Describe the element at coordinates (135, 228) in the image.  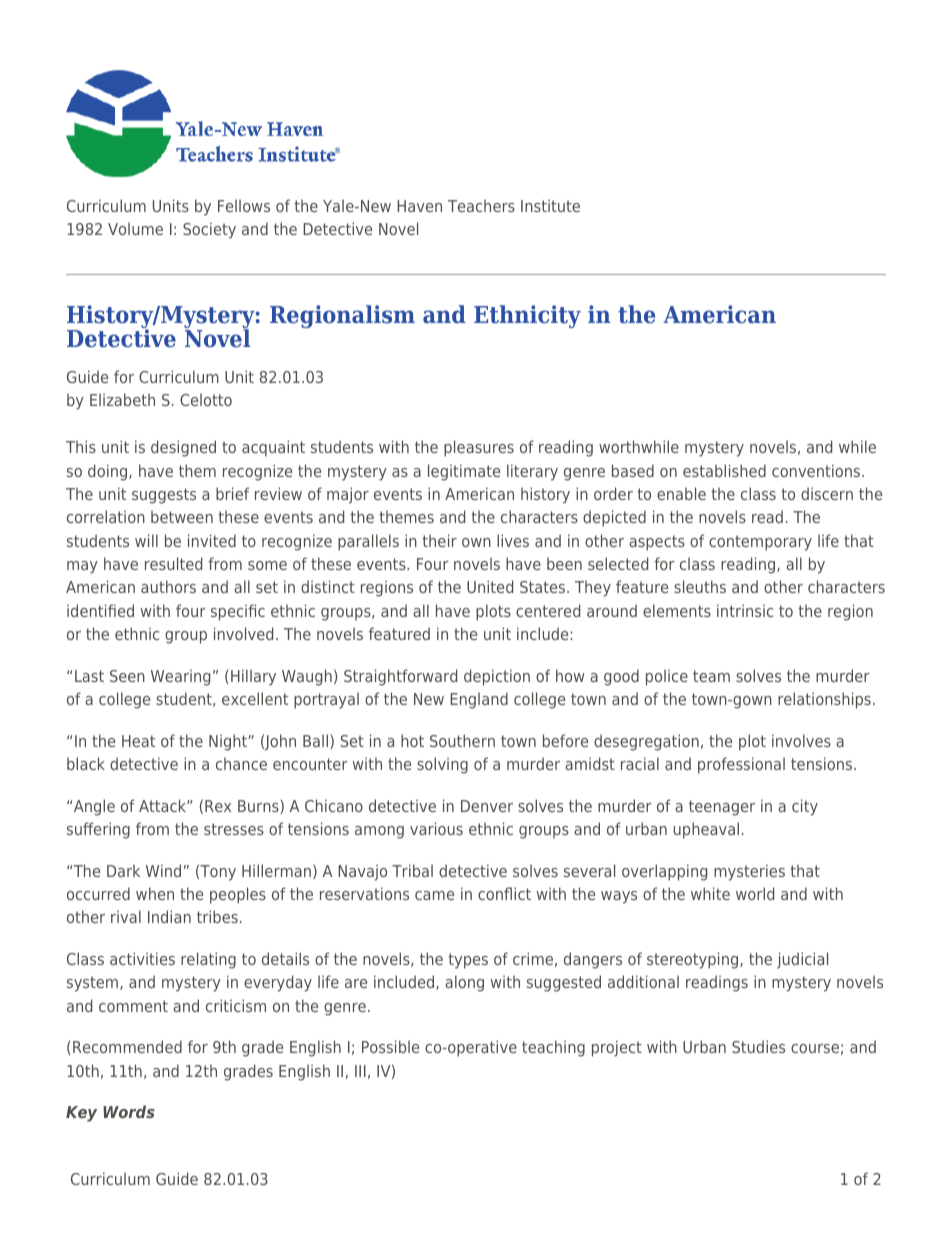
I see `Volume` at that location.
